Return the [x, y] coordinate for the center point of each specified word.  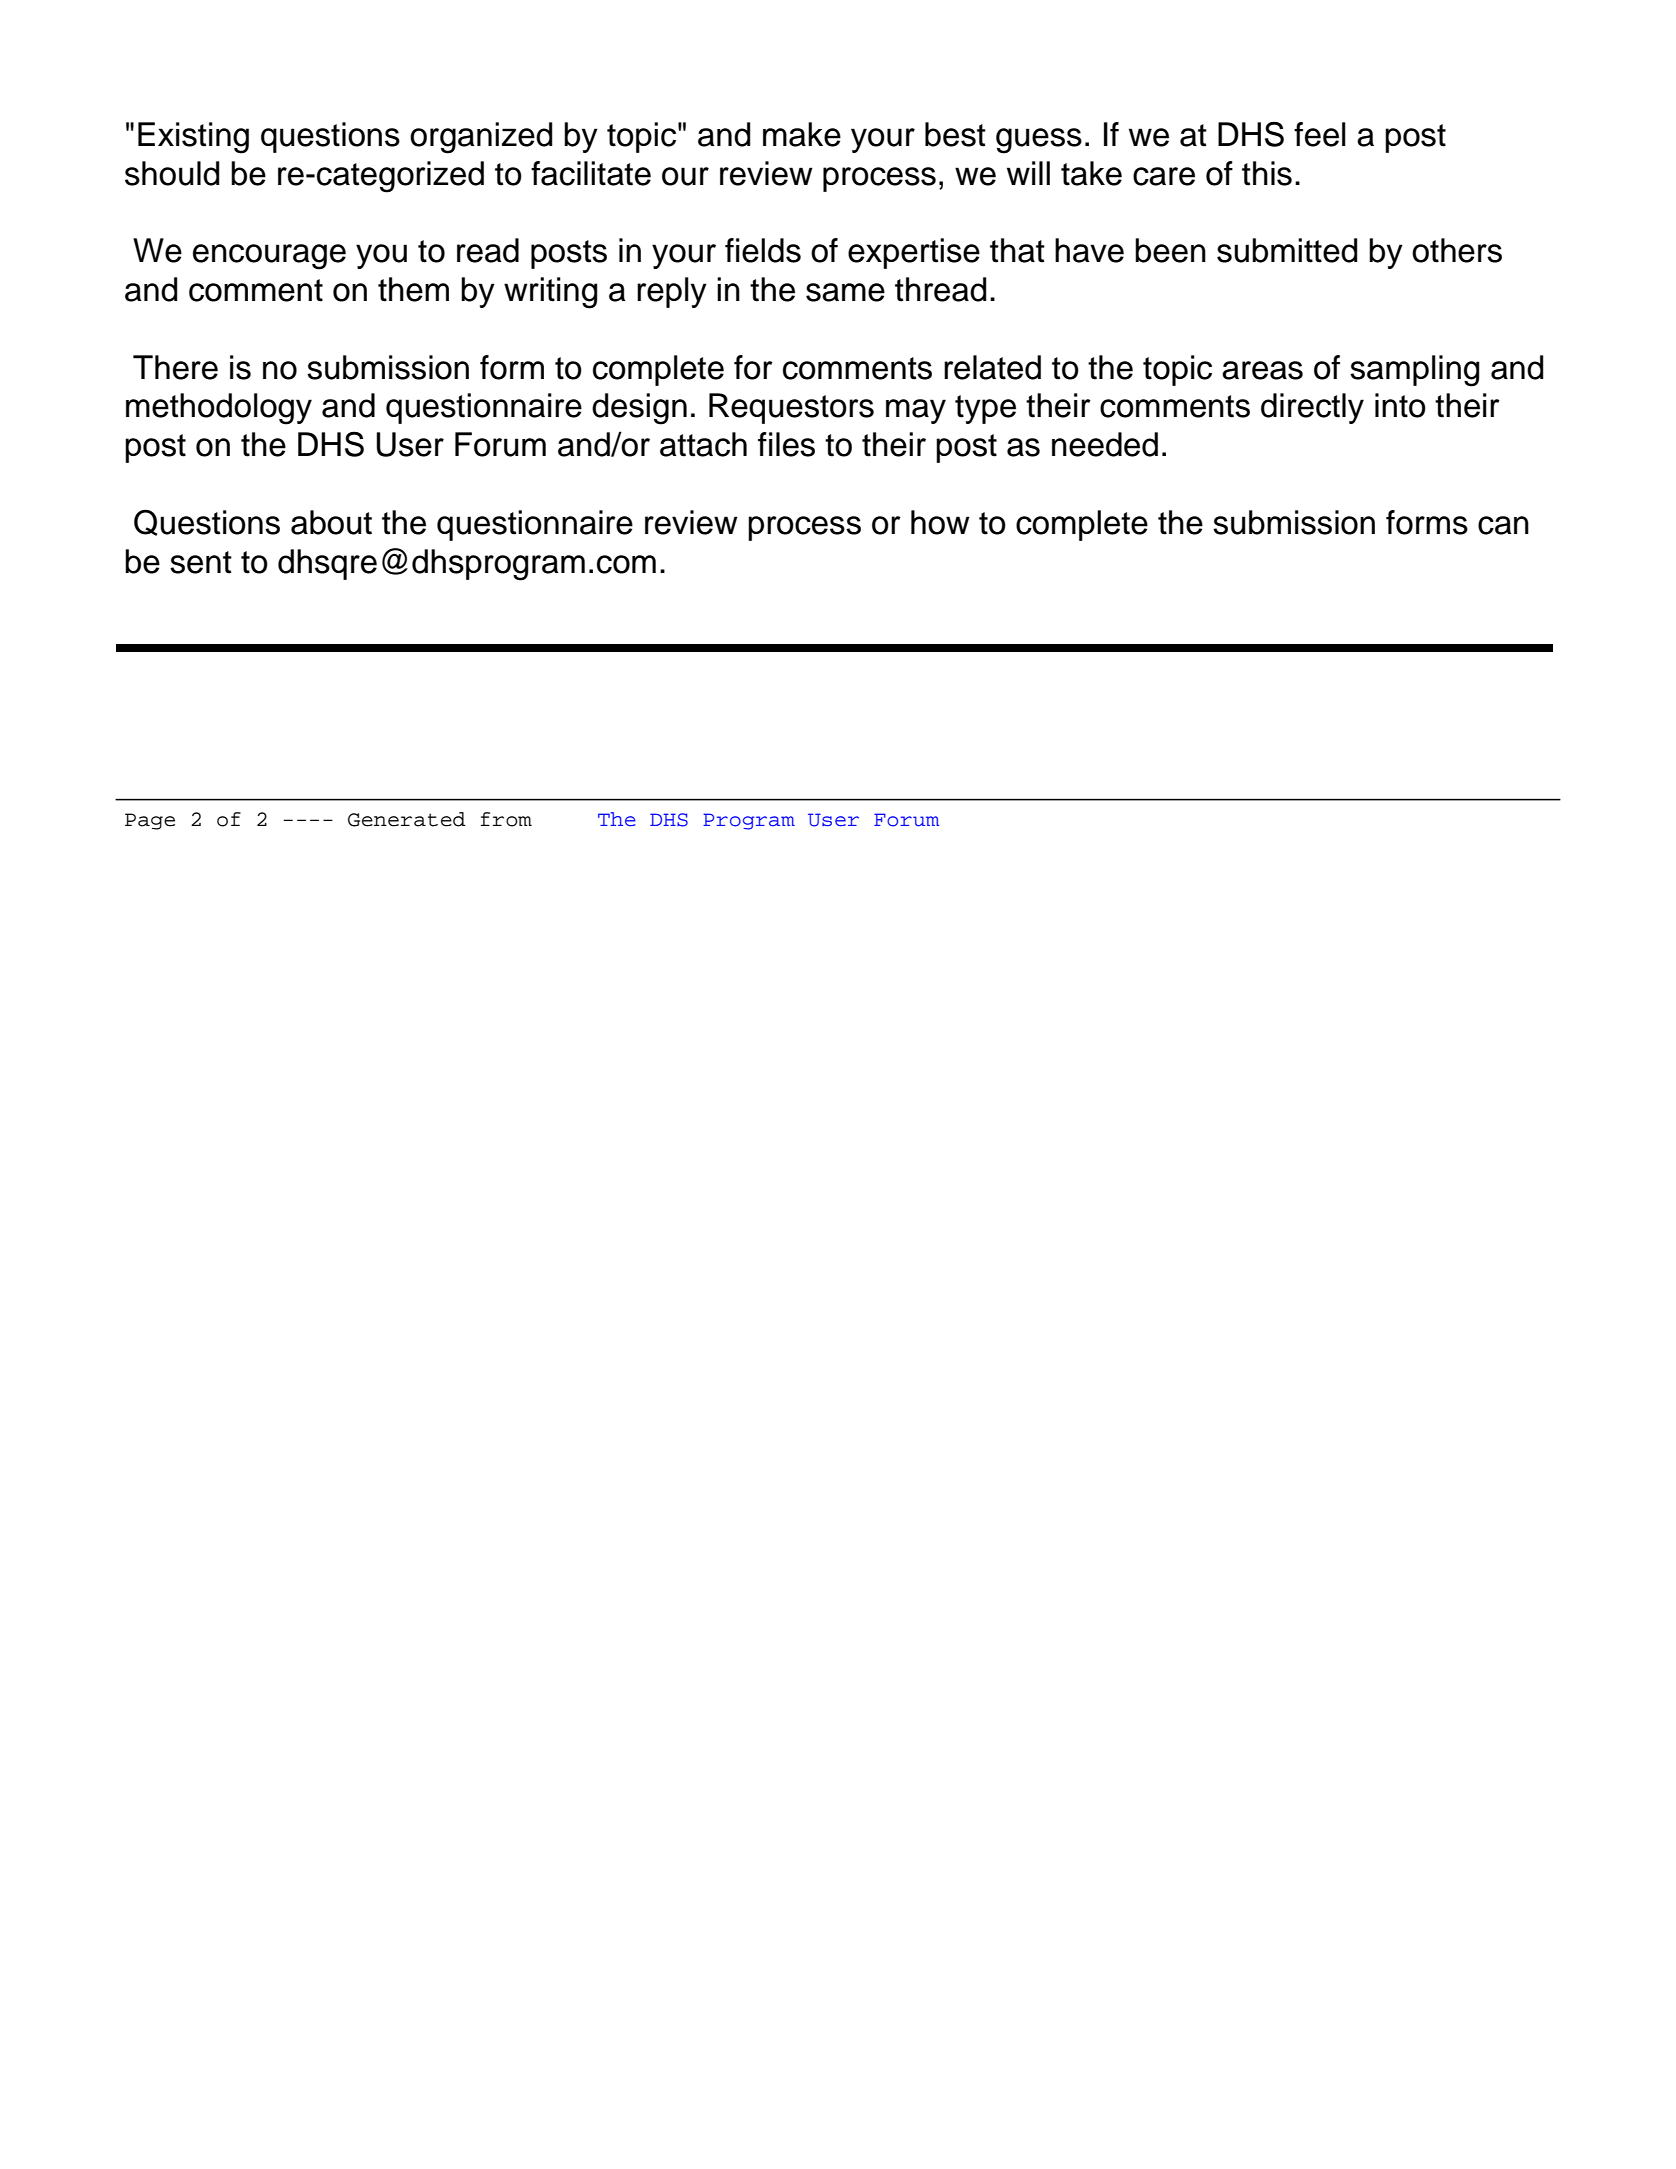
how [940, 522]
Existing [193, 138]
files [786, 444]
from [506, 819]
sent [201, 562]
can [1503, 525]
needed [1105, 444]
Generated [407, 819]
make [802, 134]
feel [1320, 134]
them [413, 289]
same [845, 292]
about [331, 522]
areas [1262, 370]
